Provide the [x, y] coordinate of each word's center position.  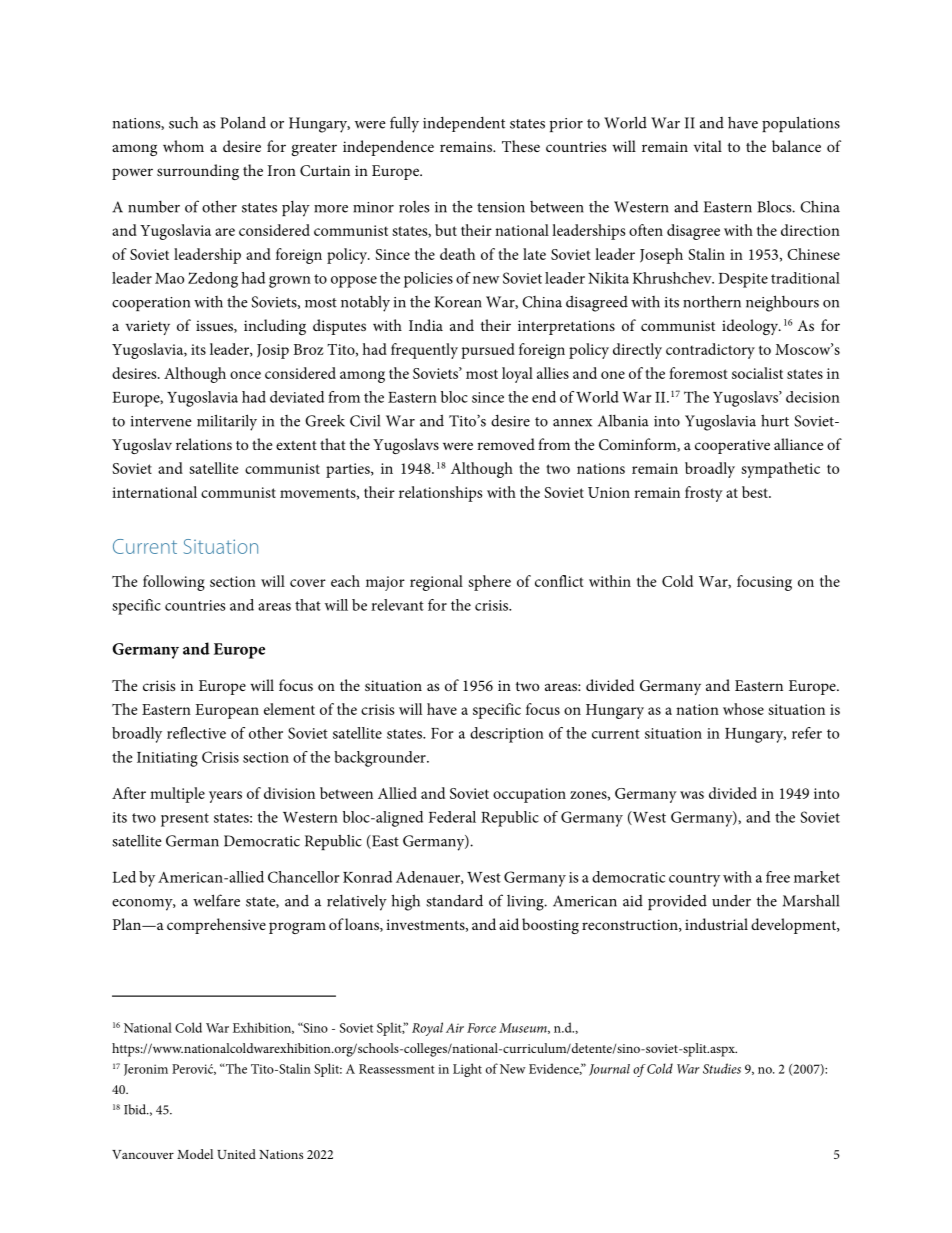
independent [464, 124]
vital [708, 146]
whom [183, 146]
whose [743, 709]
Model [195, 1154]
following [174, 583]
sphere [489, 583]
